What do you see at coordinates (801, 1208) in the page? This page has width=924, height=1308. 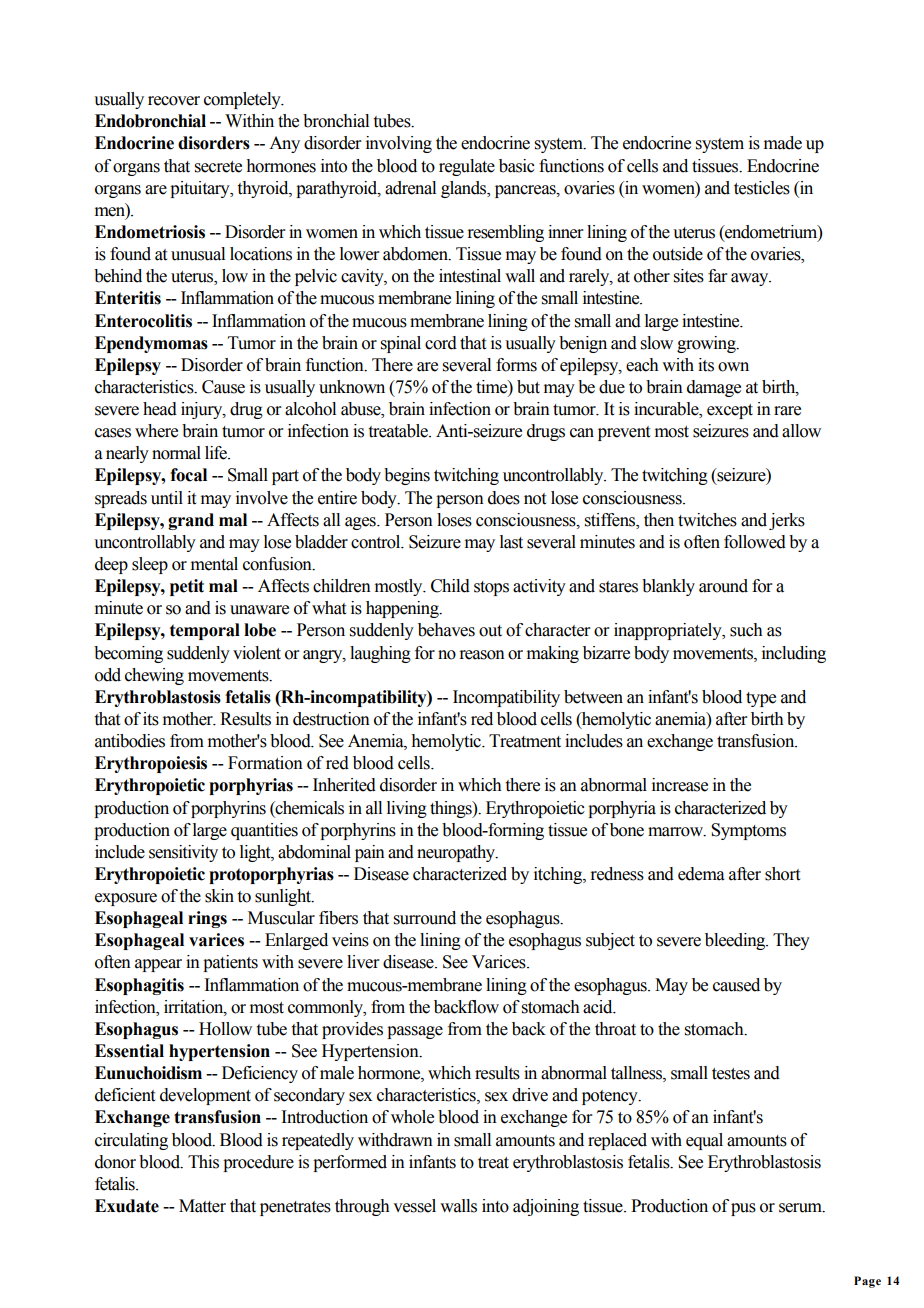 I see `serum` at bounding box center [801, 1208].
